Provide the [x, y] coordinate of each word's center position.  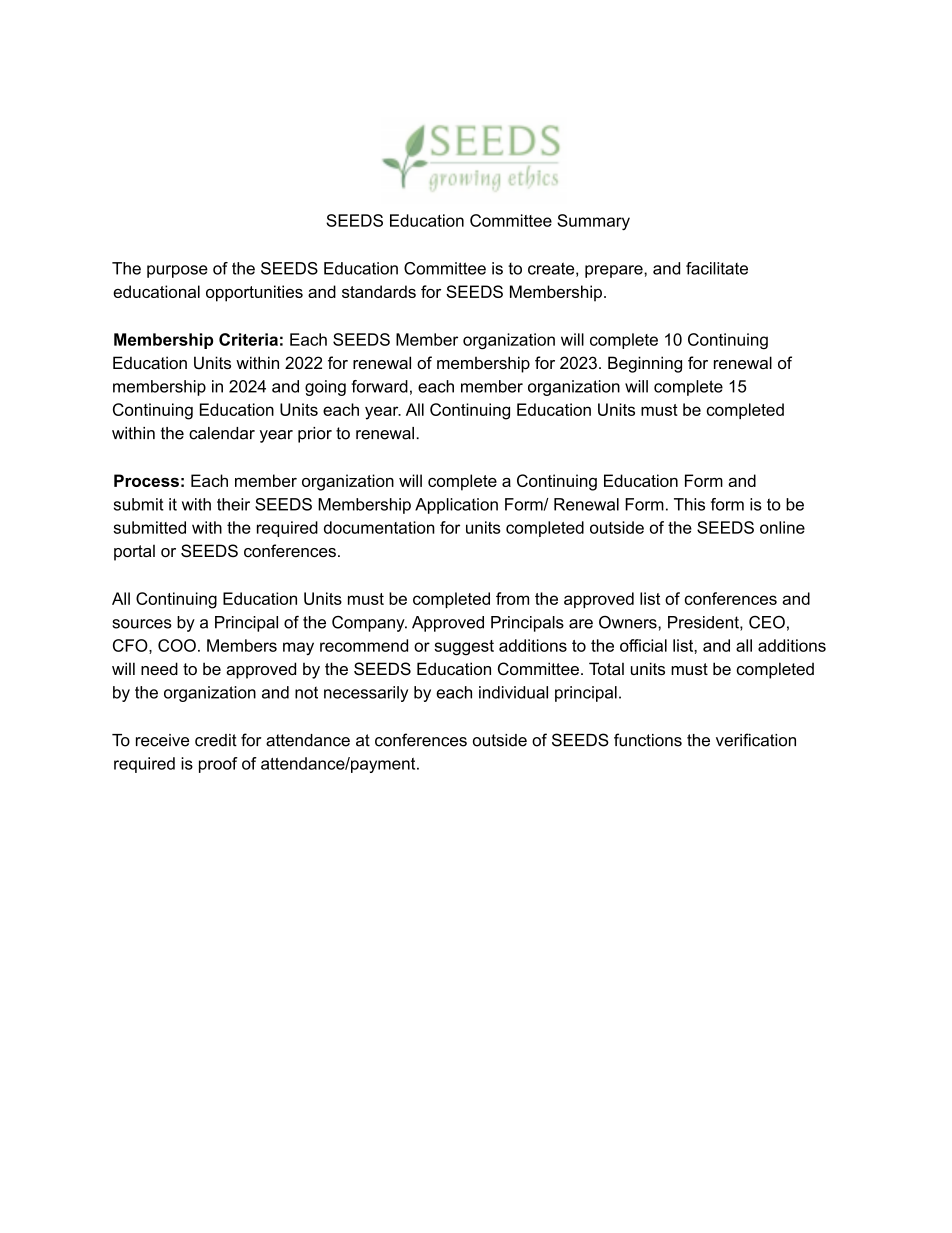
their [233, 504]
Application [456, 506]
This [689, 504]
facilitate [717, 268]
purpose [177, 271]
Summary [593, 222]
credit [216, 740]
